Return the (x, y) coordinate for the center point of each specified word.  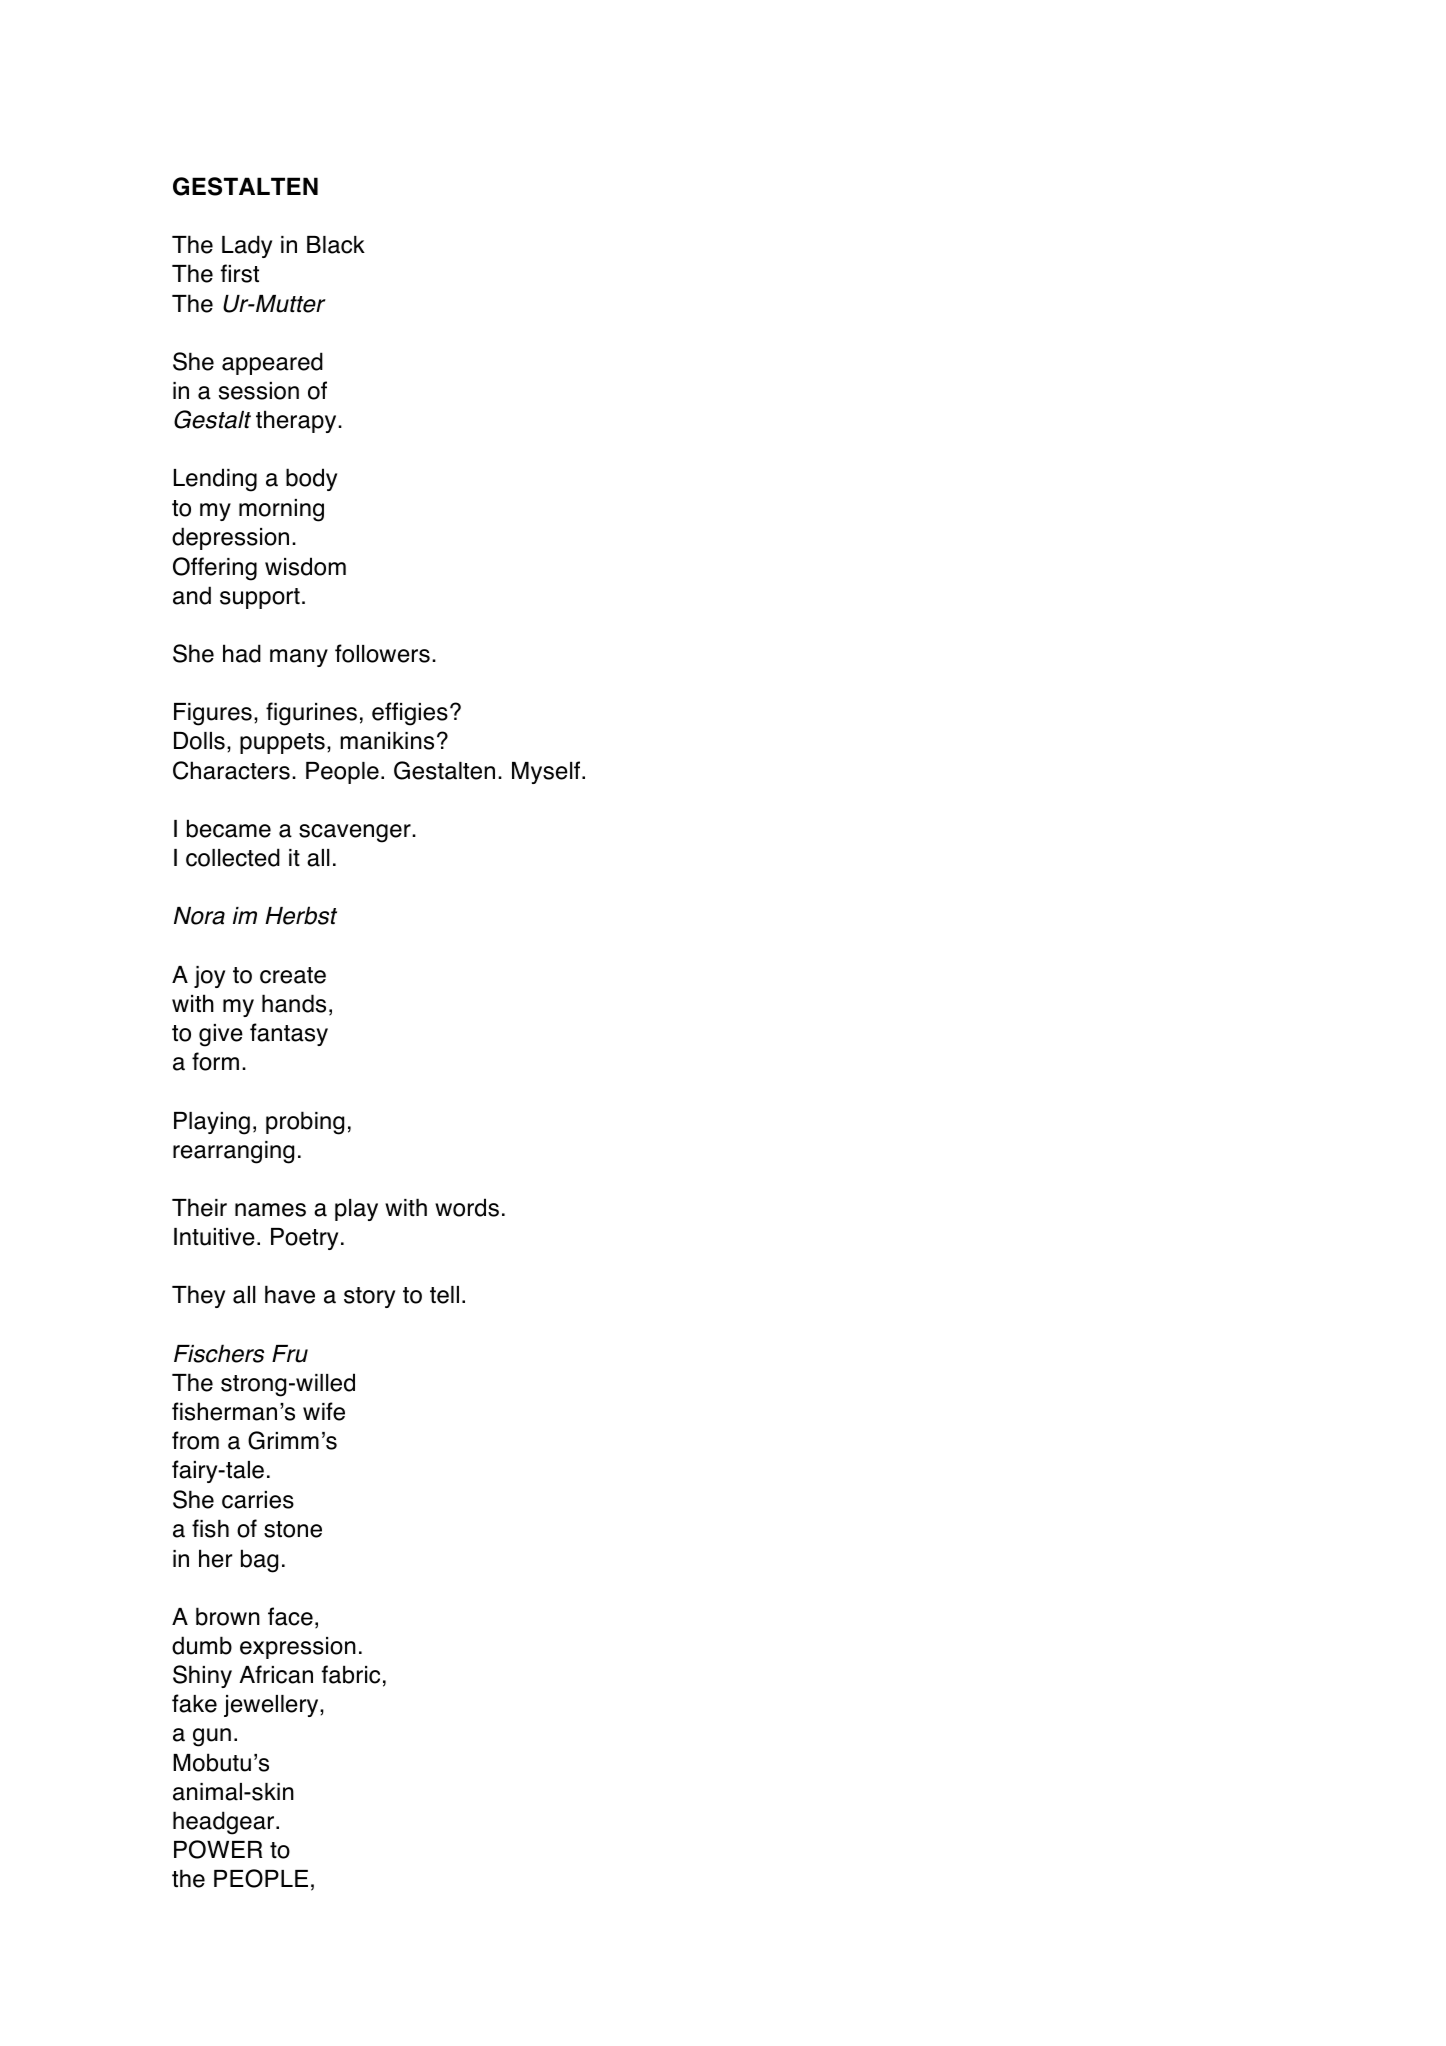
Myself (547, 772)
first (240, 273)
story (369, 1297)
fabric (351, 1674)
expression (298, 1648)
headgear (225, 1823)
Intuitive (214, 1237)
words (467, 1207)
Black (336, 245)
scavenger (356, 833)
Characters (231, 770)
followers (382, 653)
